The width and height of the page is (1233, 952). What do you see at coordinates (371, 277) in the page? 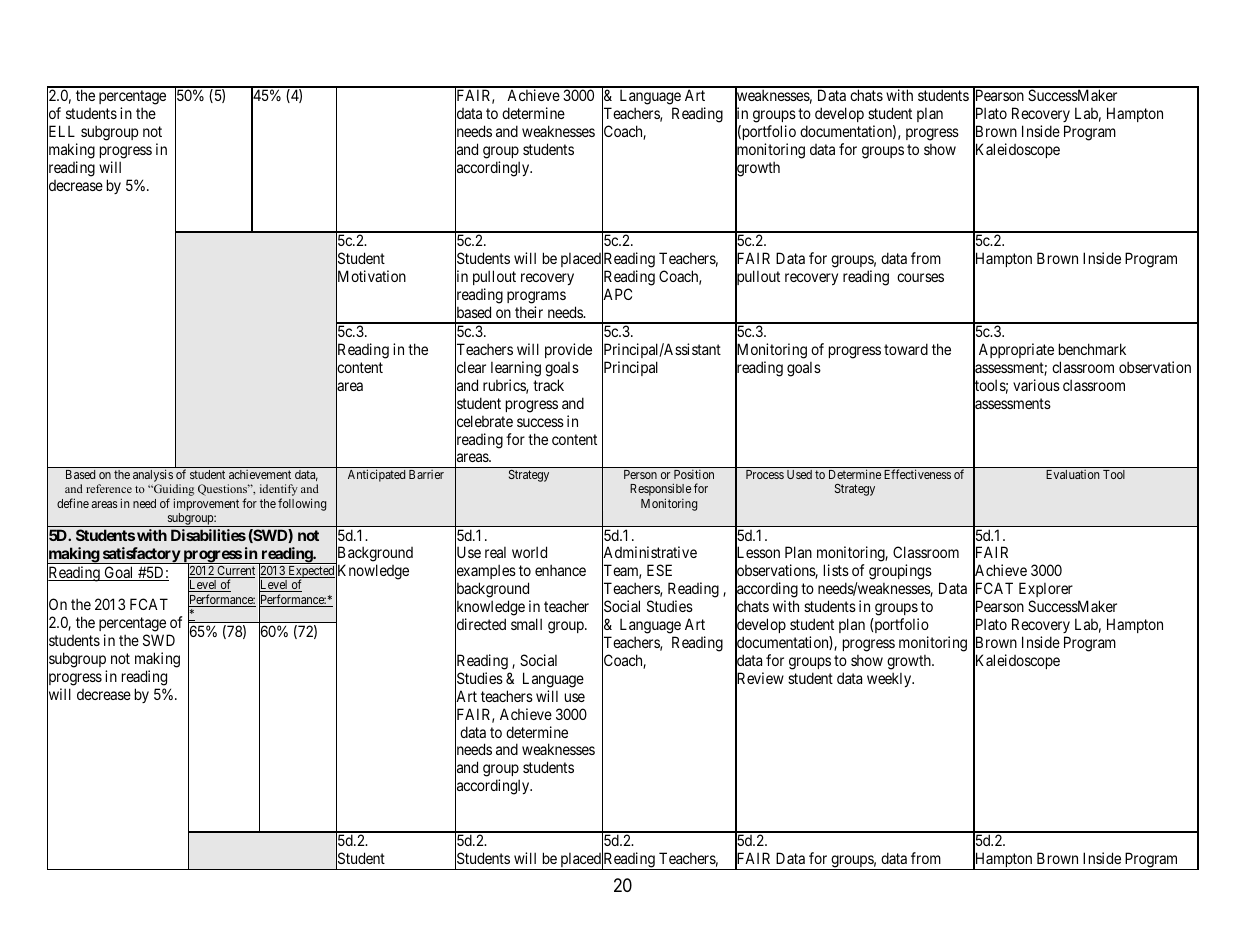
I see `Motivation` at bounding box center [371, 277].
